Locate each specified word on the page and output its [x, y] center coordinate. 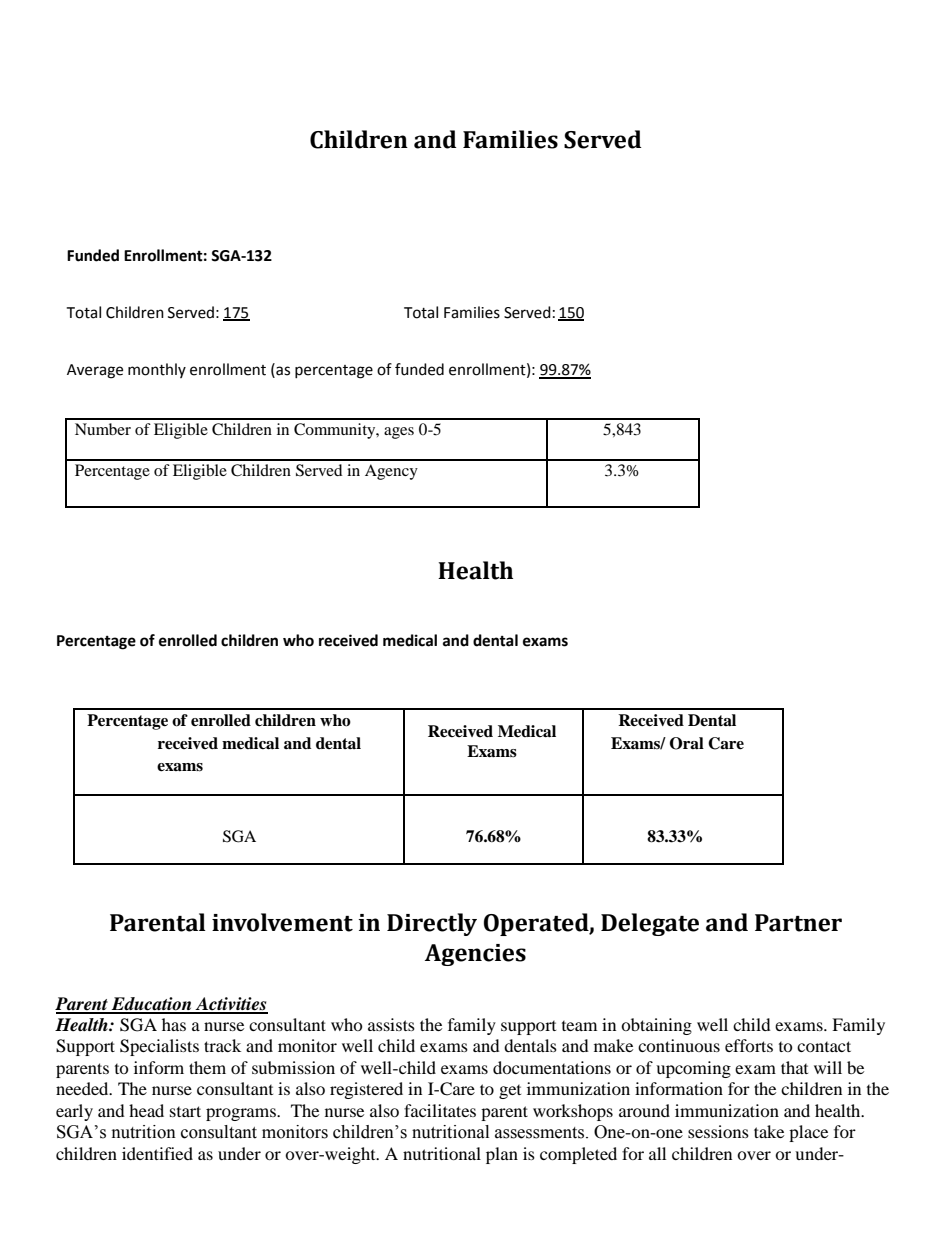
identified [157, 1153]
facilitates [440, 1110]
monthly [157, 370]
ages [399, 433]
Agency [391, 472]
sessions [718, 1131]
